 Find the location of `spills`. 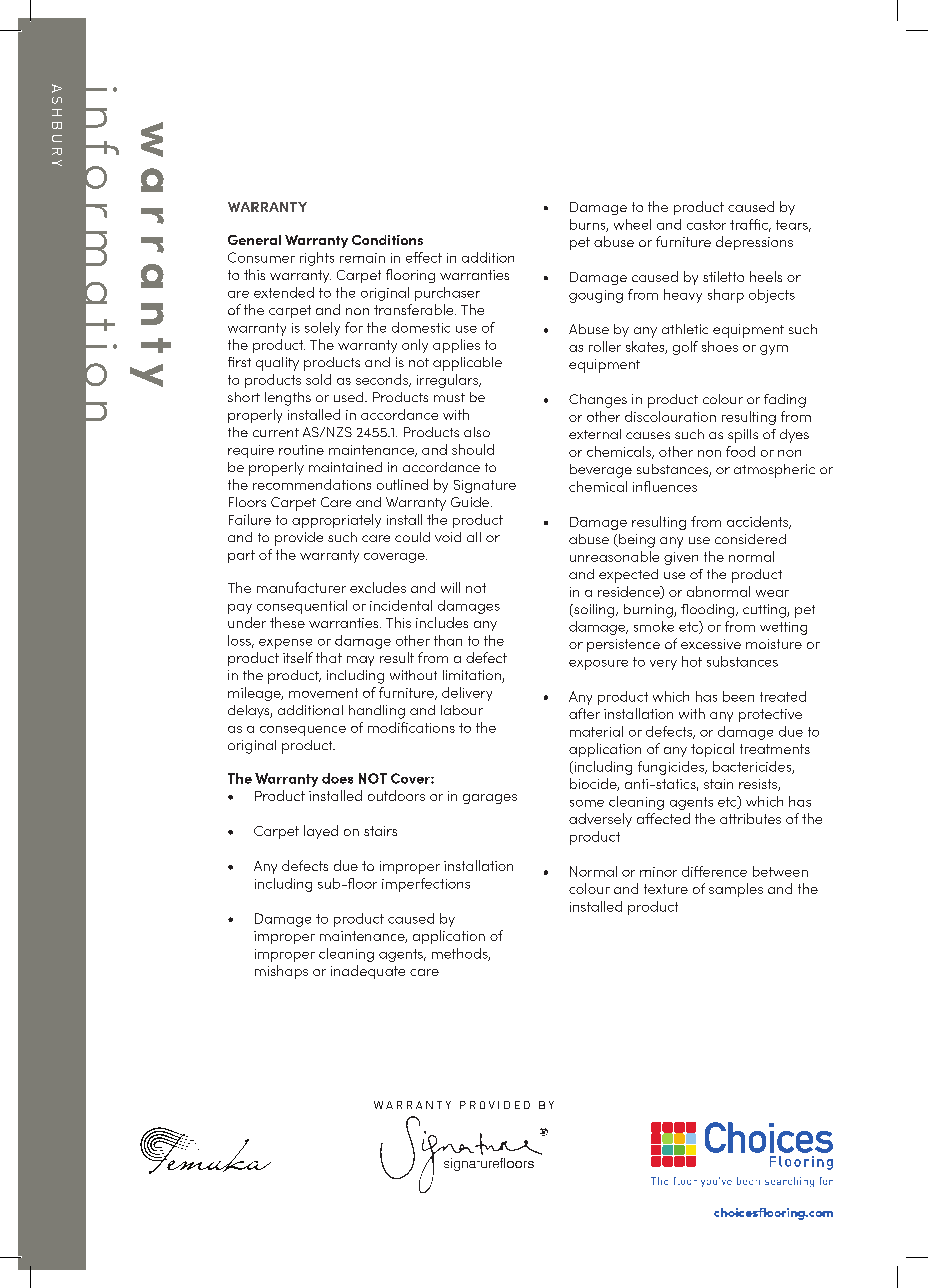

spills is located at coordinates (743, 436).
